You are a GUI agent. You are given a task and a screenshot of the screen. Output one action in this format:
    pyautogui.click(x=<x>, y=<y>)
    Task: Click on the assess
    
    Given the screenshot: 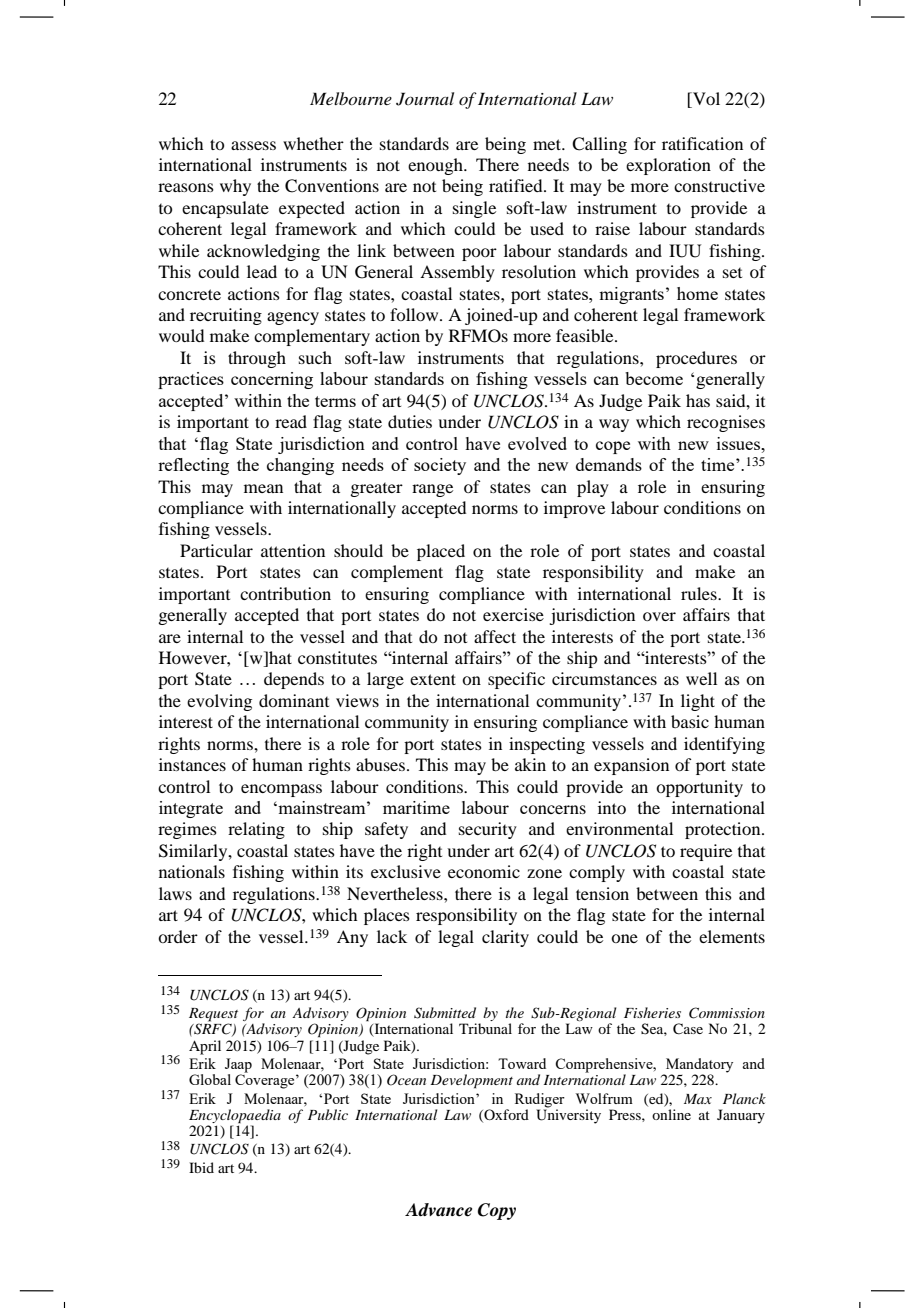 What is the action you would take?
    pyautogui.click(x=253, y=145)
